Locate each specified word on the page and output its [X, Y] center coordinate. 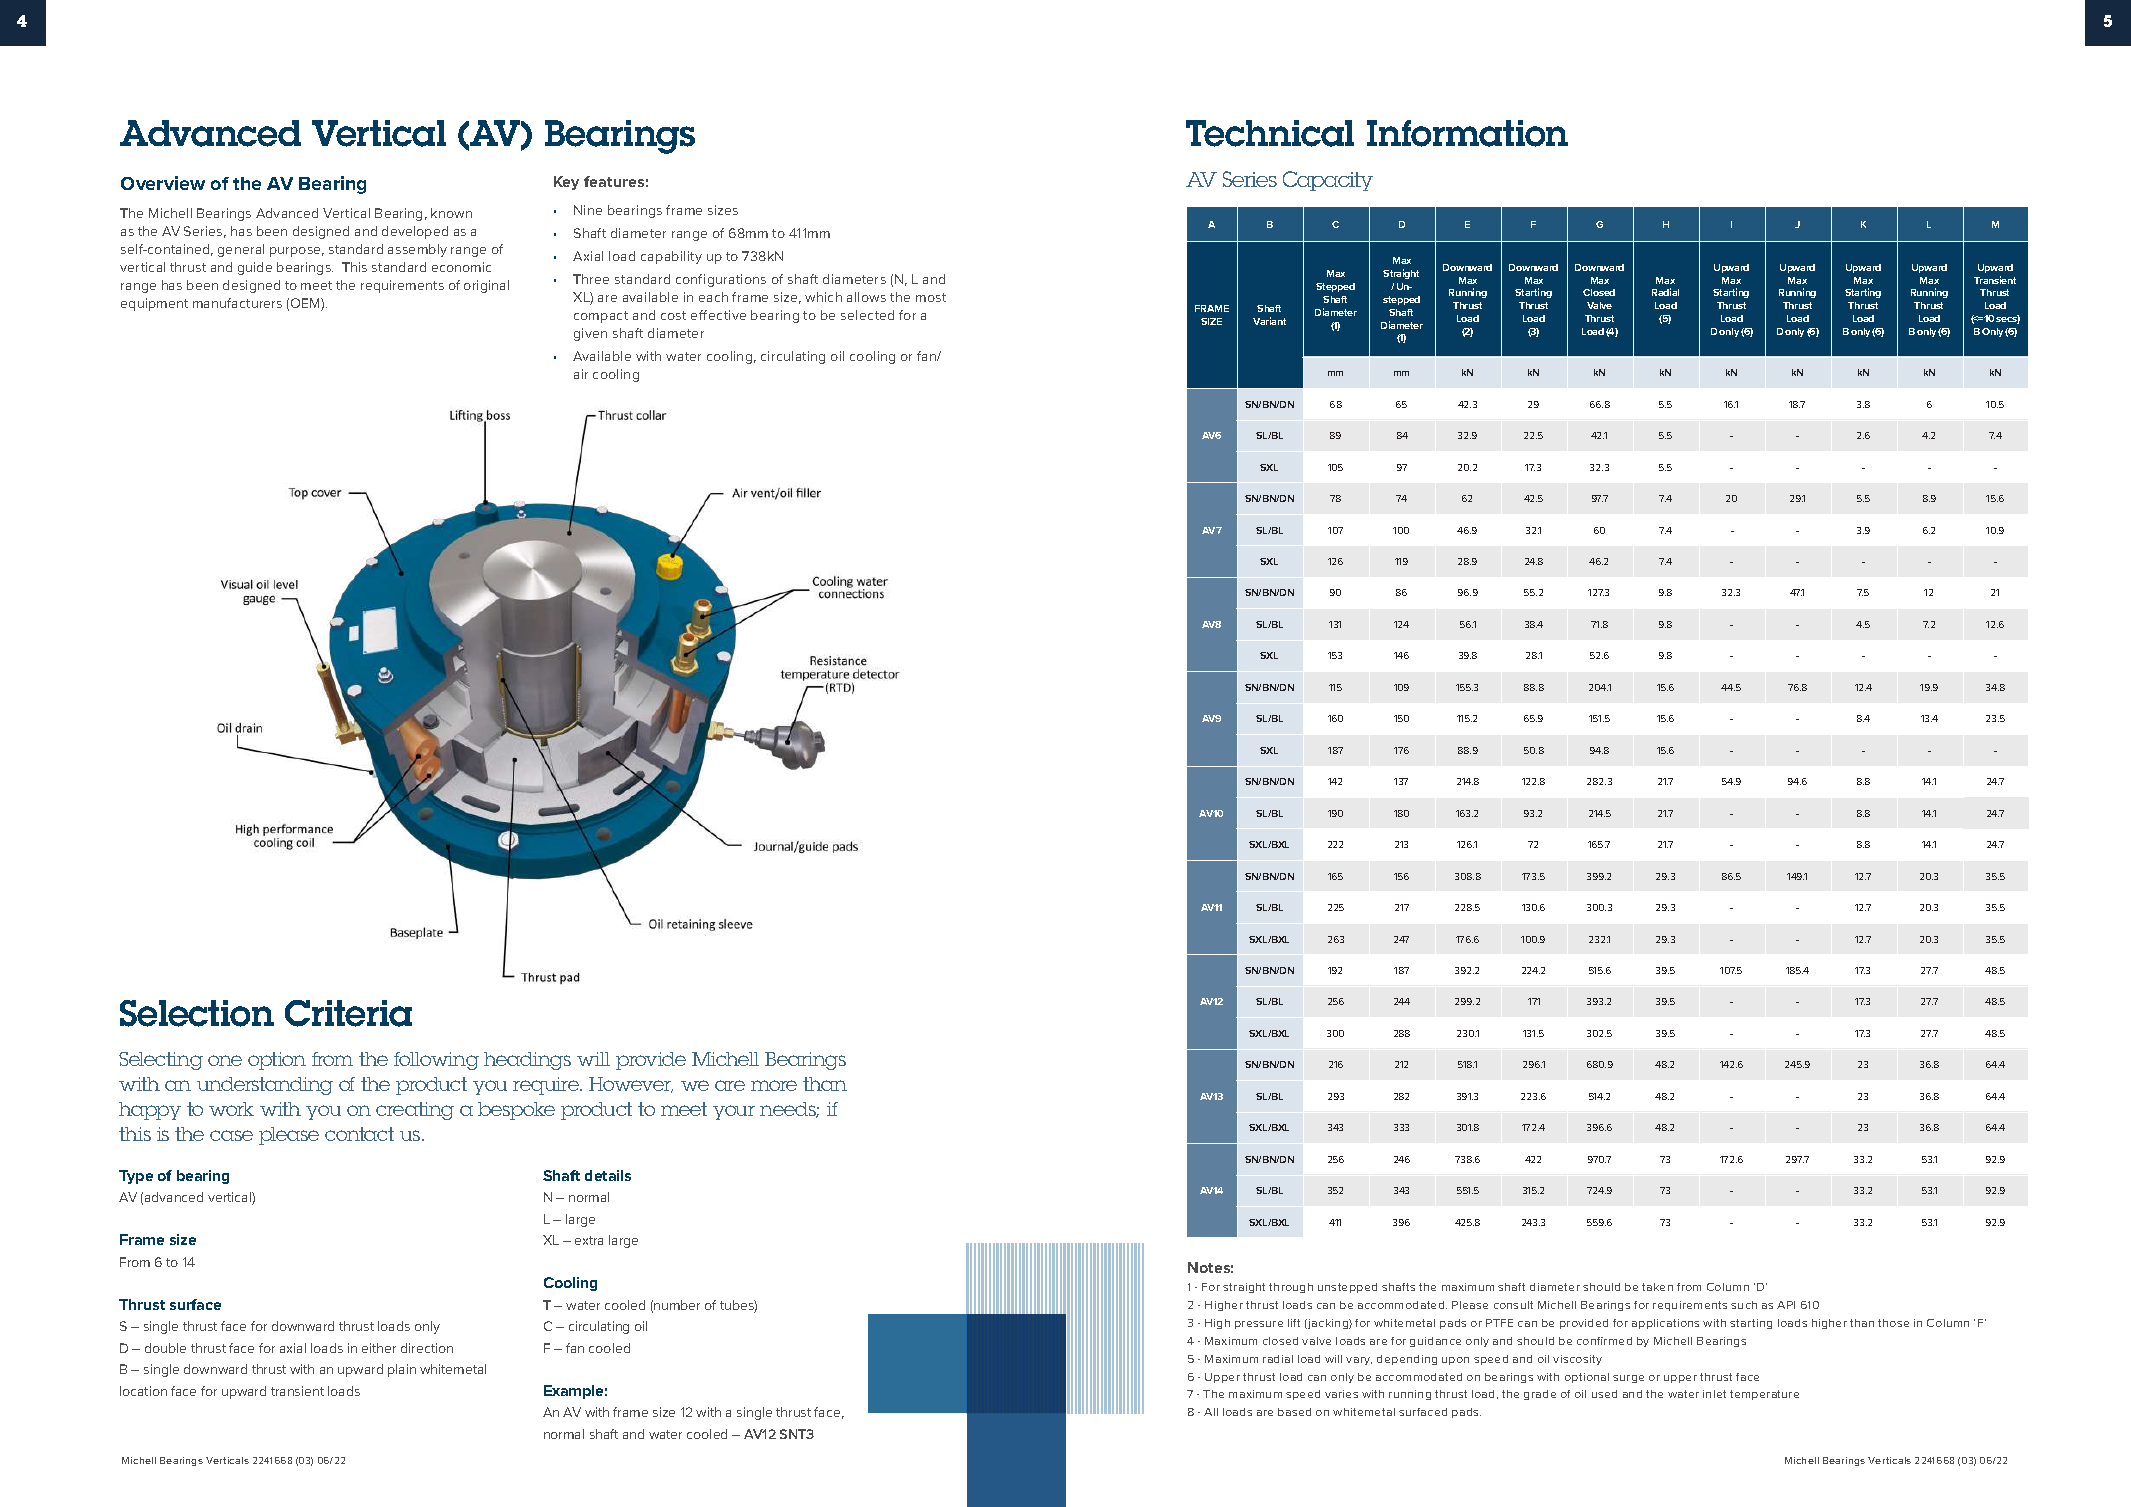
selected [867, 315]
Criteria [348, 1013]
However [631, 1085]
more [774, 1085]
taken [1657, 1287]
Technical [1270, 133]
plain [402, 1370]
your [734, 1112]
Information [1467, 133]
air [581, 374]
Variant [1269, 321]
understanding [265, 1086]
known [451, 213]
